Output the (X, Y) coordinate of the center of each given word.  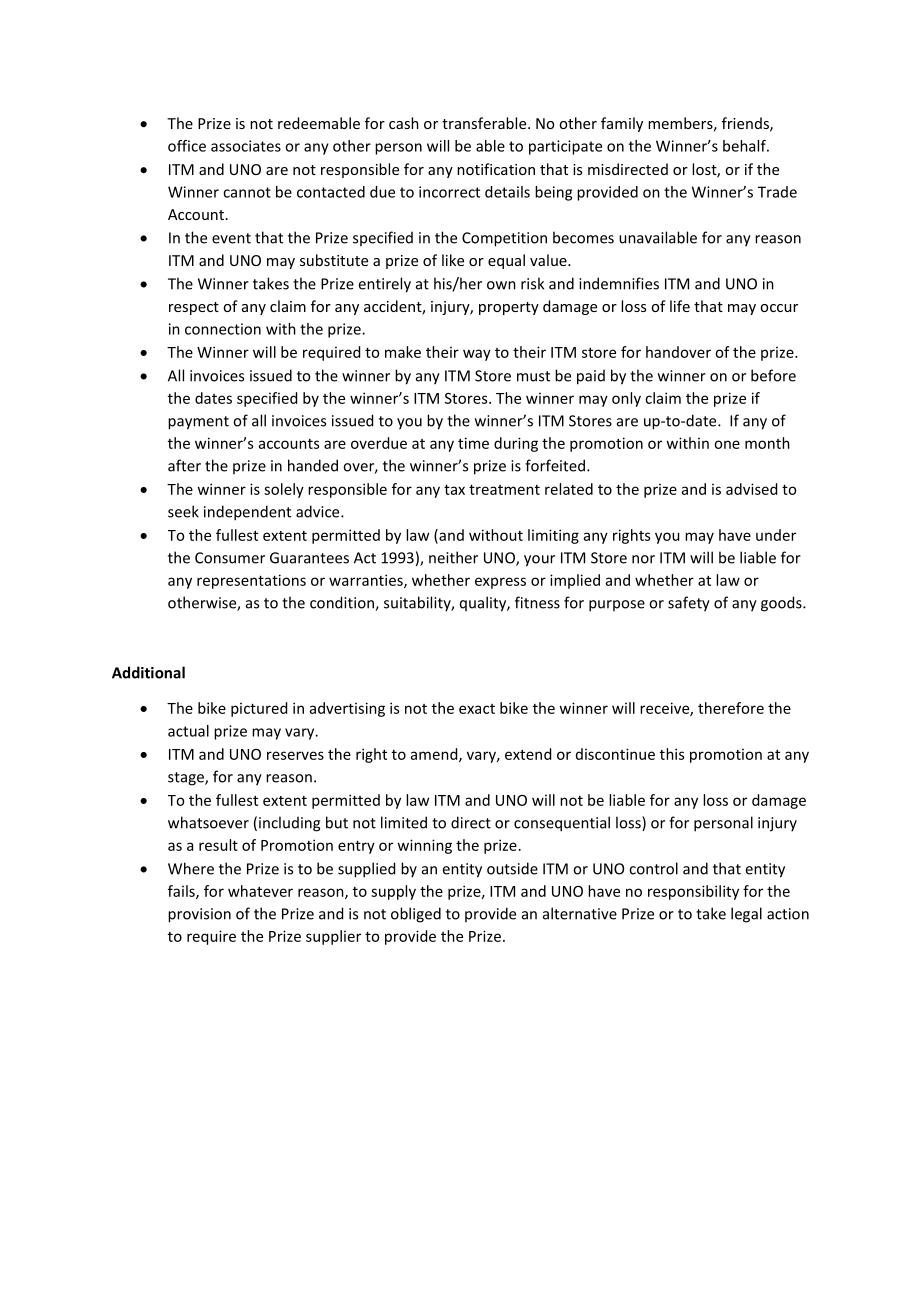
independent (247, 513)
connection (223, 329)
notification (496, 169)
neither (453, 557)
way (477, 355)
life (680, 306)
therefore (731, 708)
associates (246, 146)
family (622, 124)
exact (477, 709)
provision (199, 915)
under (776, 535)
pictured (259, 709)
